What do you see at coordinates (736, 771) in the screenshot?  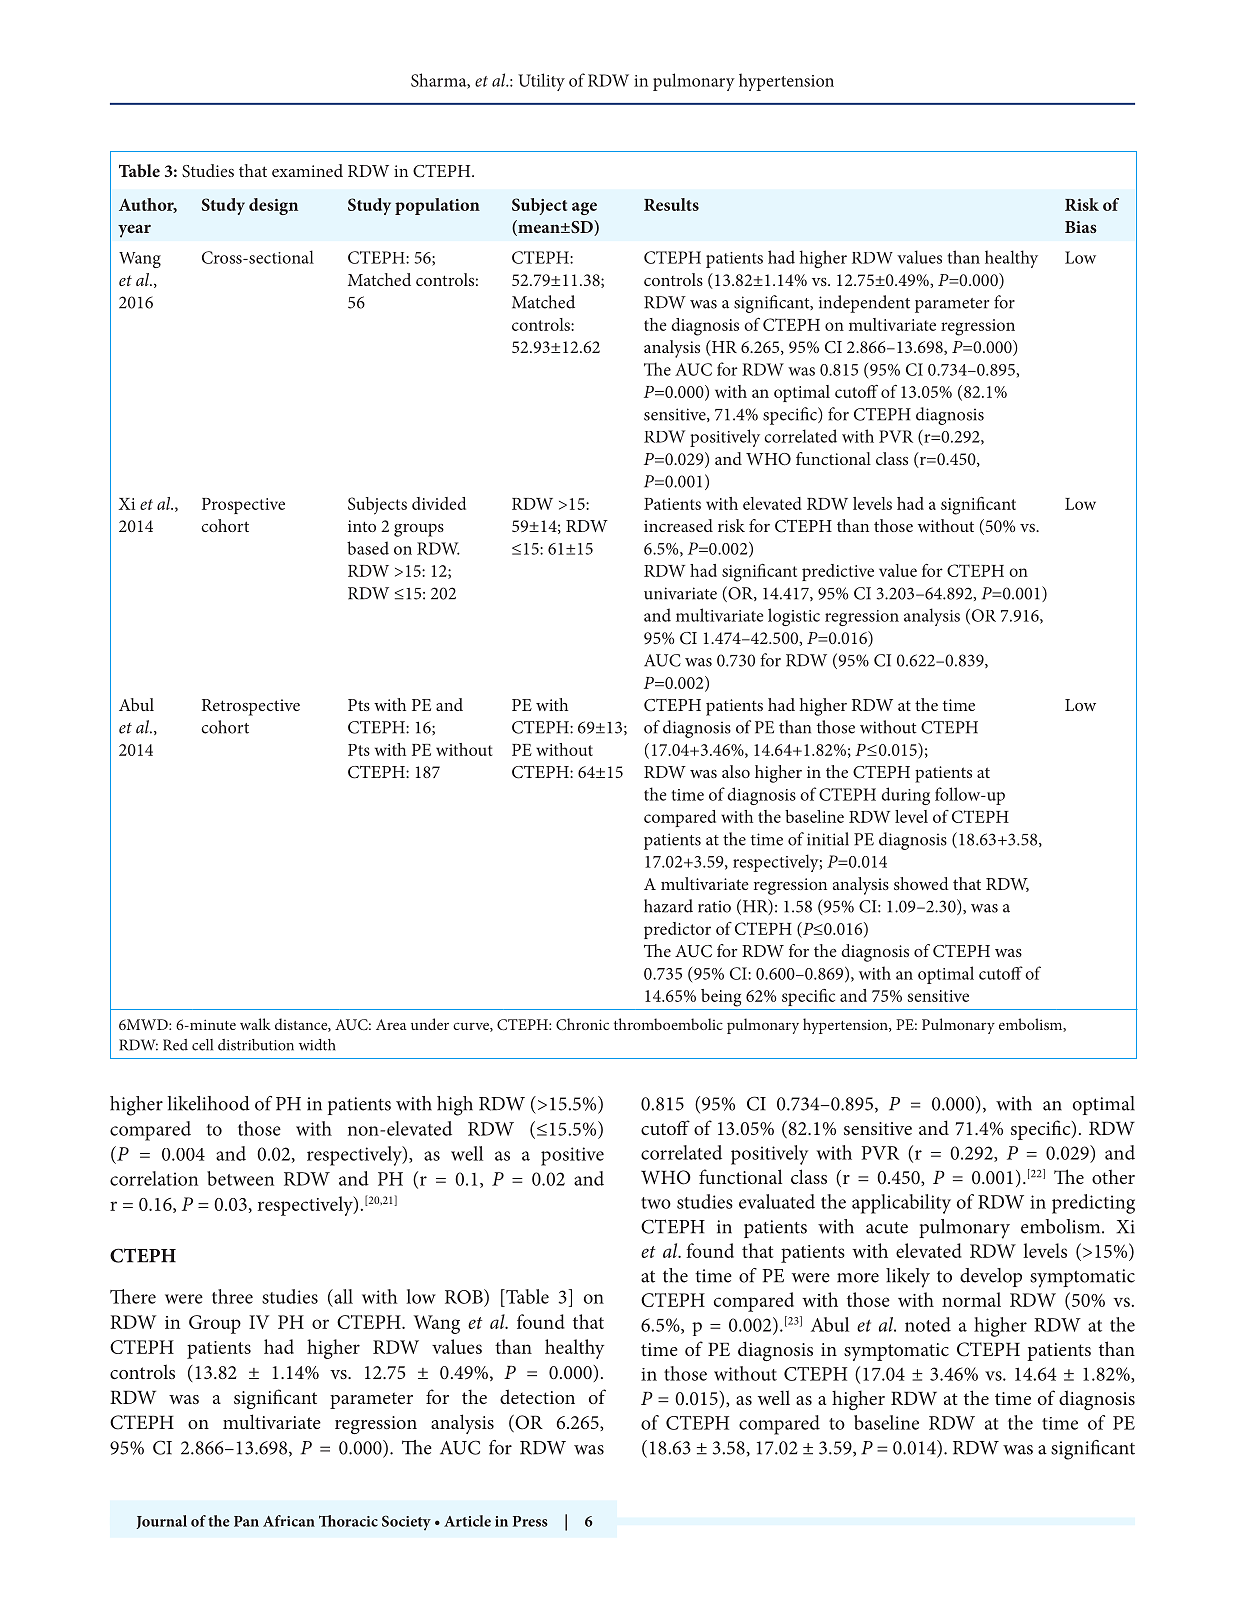 I see `also` at bounding box center [736, 771].
